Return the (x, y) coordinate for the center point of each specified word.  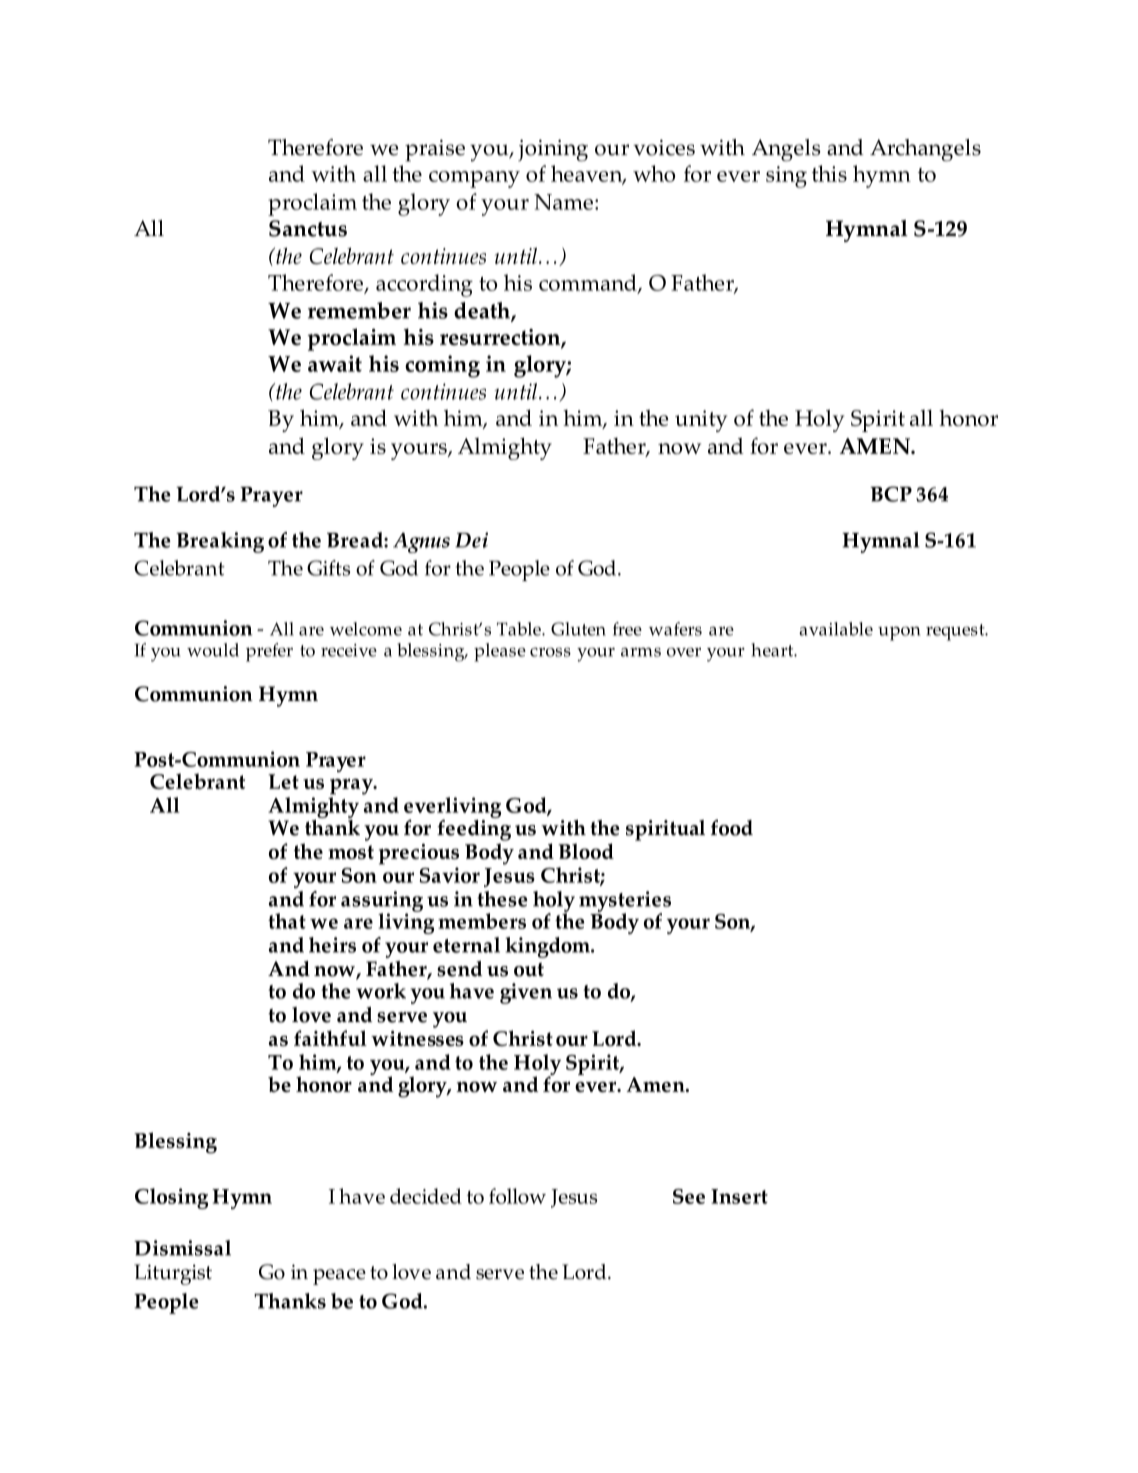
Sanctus (308, 228)
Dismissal (182, 1248)
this (829, 173)
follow (517, 1196)
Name (563, 202)
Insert (739, 1196)
